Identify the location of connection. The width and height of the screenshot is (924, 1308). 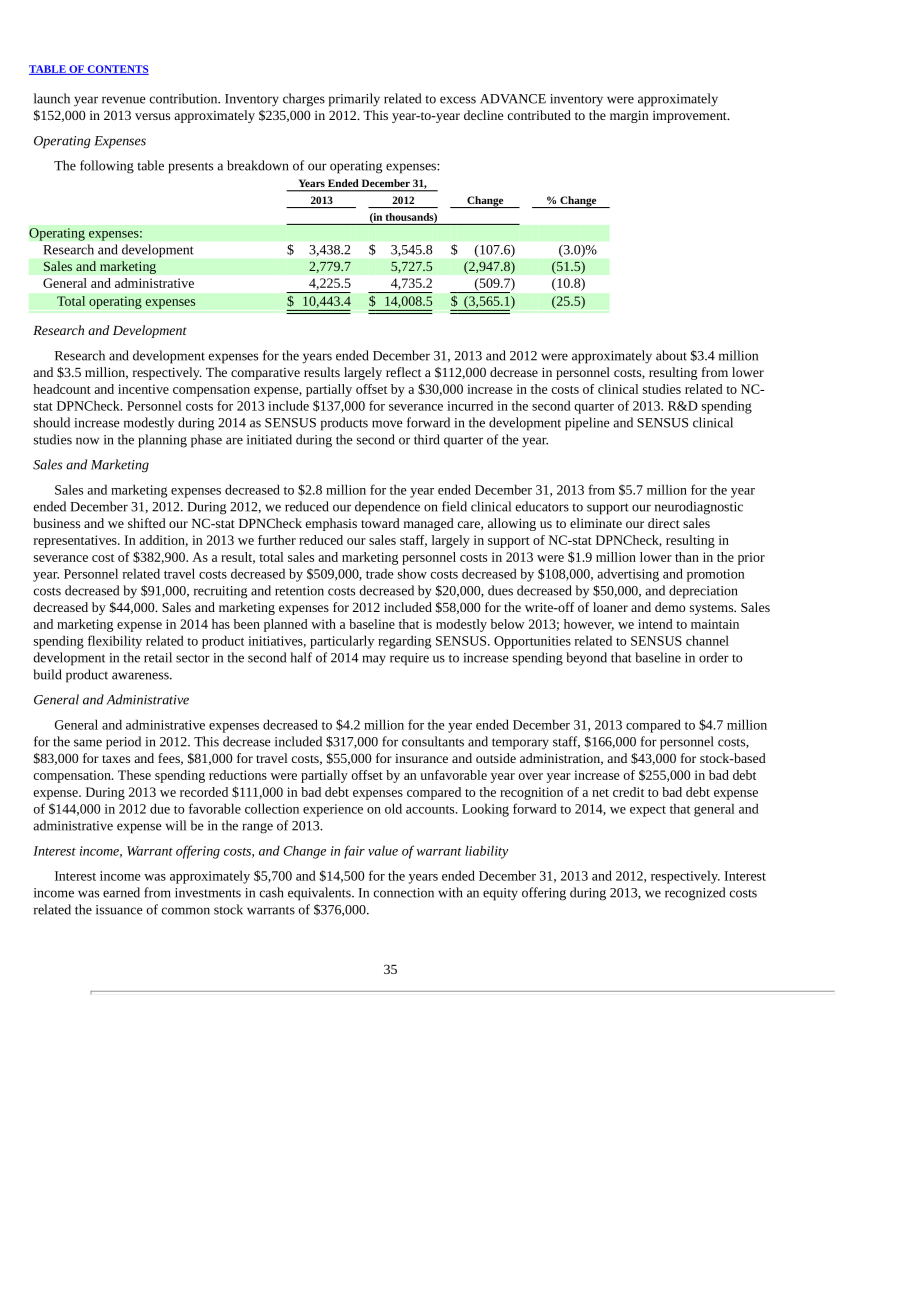
(404, 893).
